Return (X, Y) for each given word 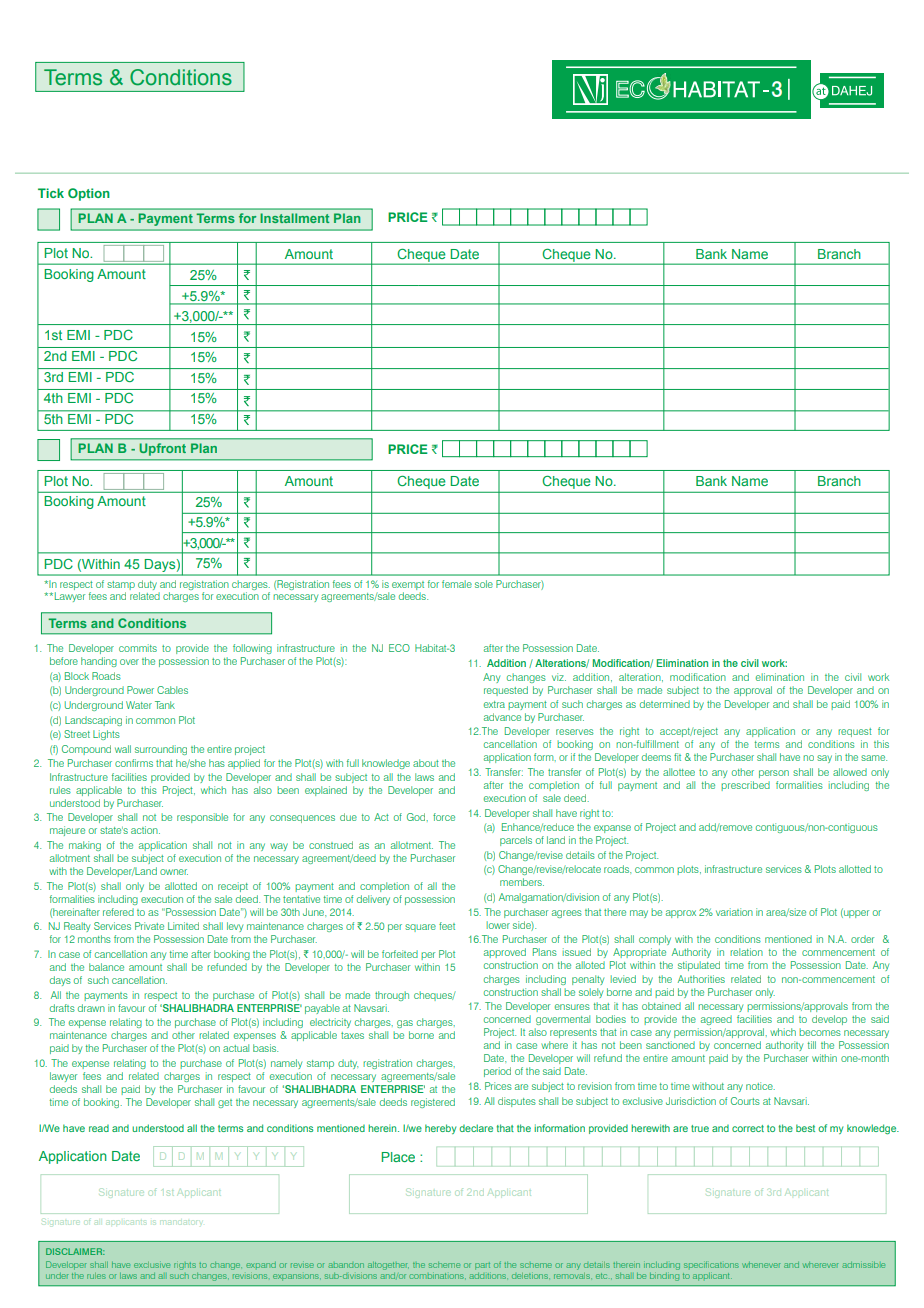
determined (665, 704)
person (774, 774)
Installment (294, 218)
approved (505, 953)
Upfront (163, 449)
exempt (408, 587)
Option (89, 194)
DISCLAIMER (75, 1251)
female (457, 584)
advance (502, 717)
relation (746, 952)
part (482, 1266)
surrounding (161, 750)
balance (106, 967)
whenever (761, 1265)
